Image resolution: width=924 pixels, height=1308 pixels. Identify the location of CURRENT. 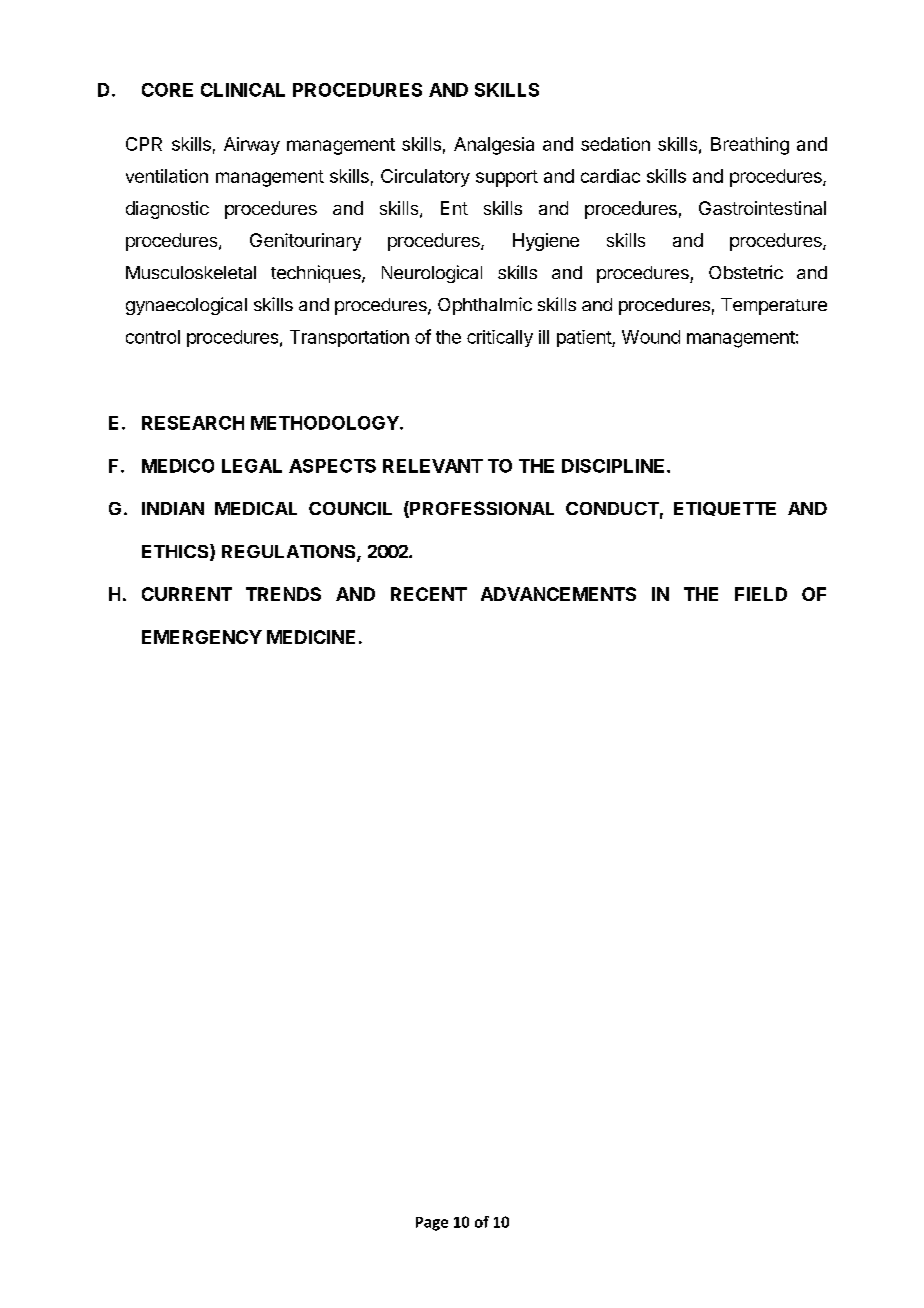
(187, 594).
